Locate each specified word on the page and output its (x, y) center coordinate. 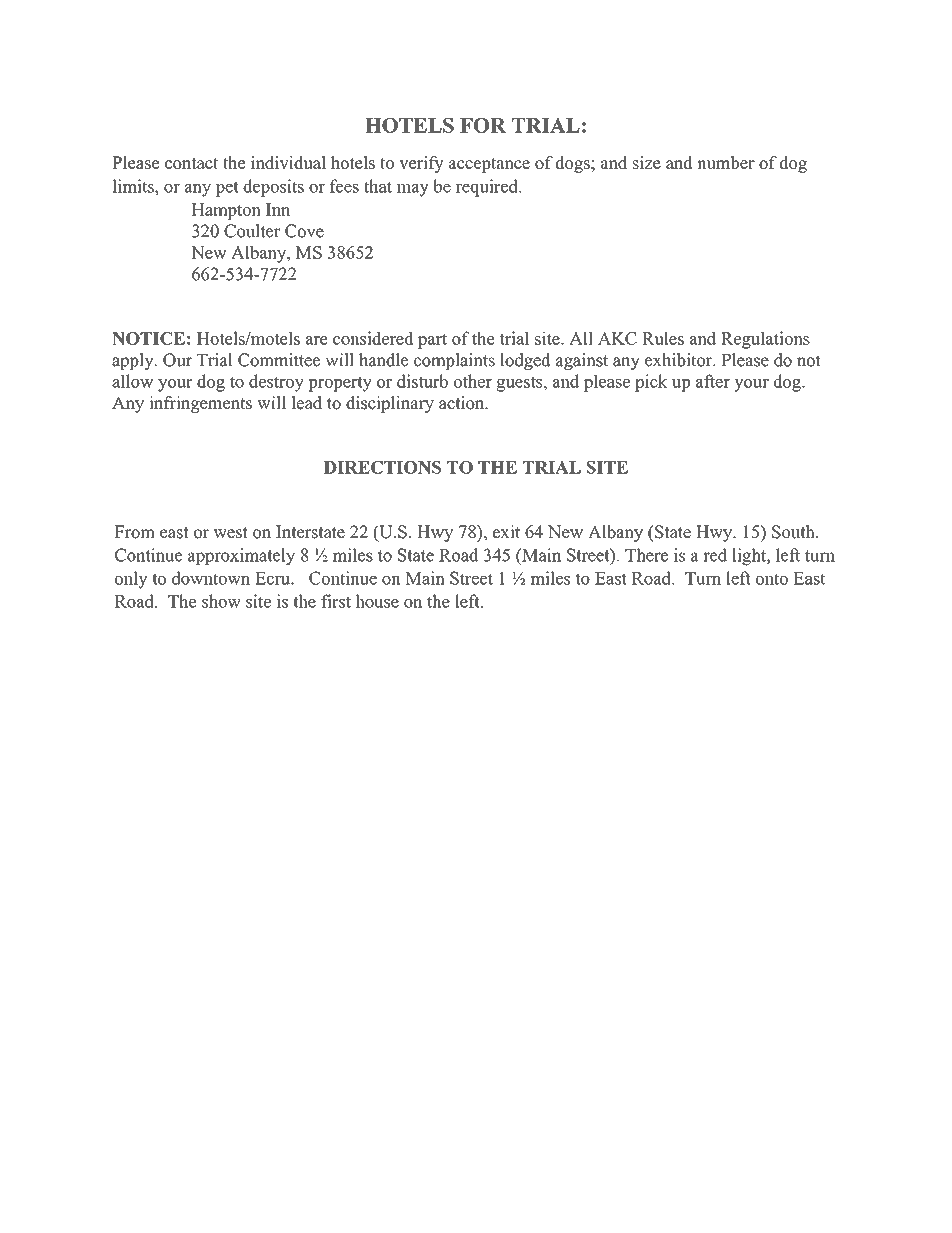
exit (506, 532)
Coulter (252, 231)
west (230, 533)
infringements (200, 404)
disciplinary (390, 404)
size (647, 162)
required (488, 188)
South (794, 532)
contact (192, 163)
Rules (663, 338)
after (713, 381)
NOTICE (148, 338)
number (726, 162)
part (432, 341)
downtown (211, 578)
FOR (483, 125)
